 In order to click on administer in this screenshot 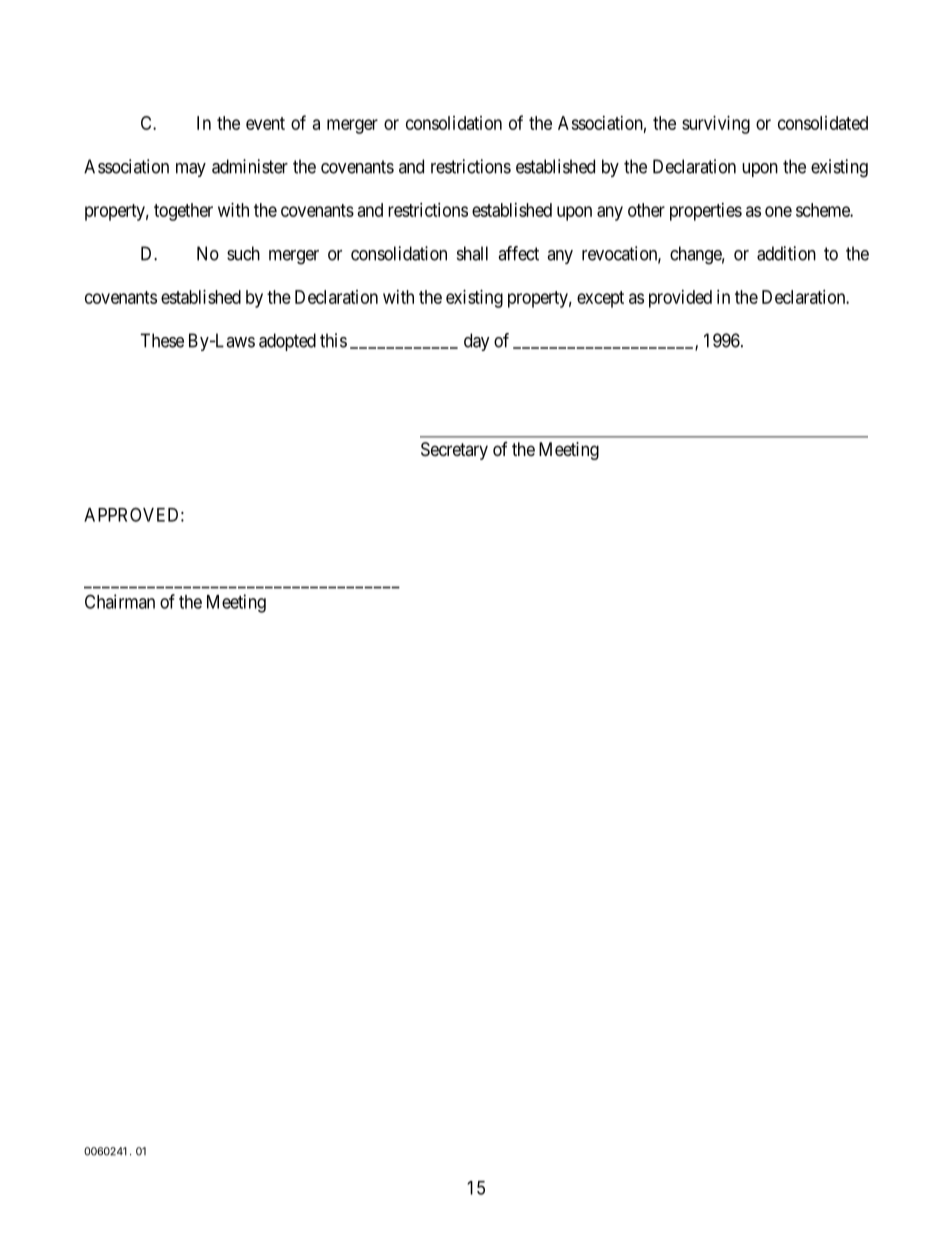, I will do `click(250, 166)`.
